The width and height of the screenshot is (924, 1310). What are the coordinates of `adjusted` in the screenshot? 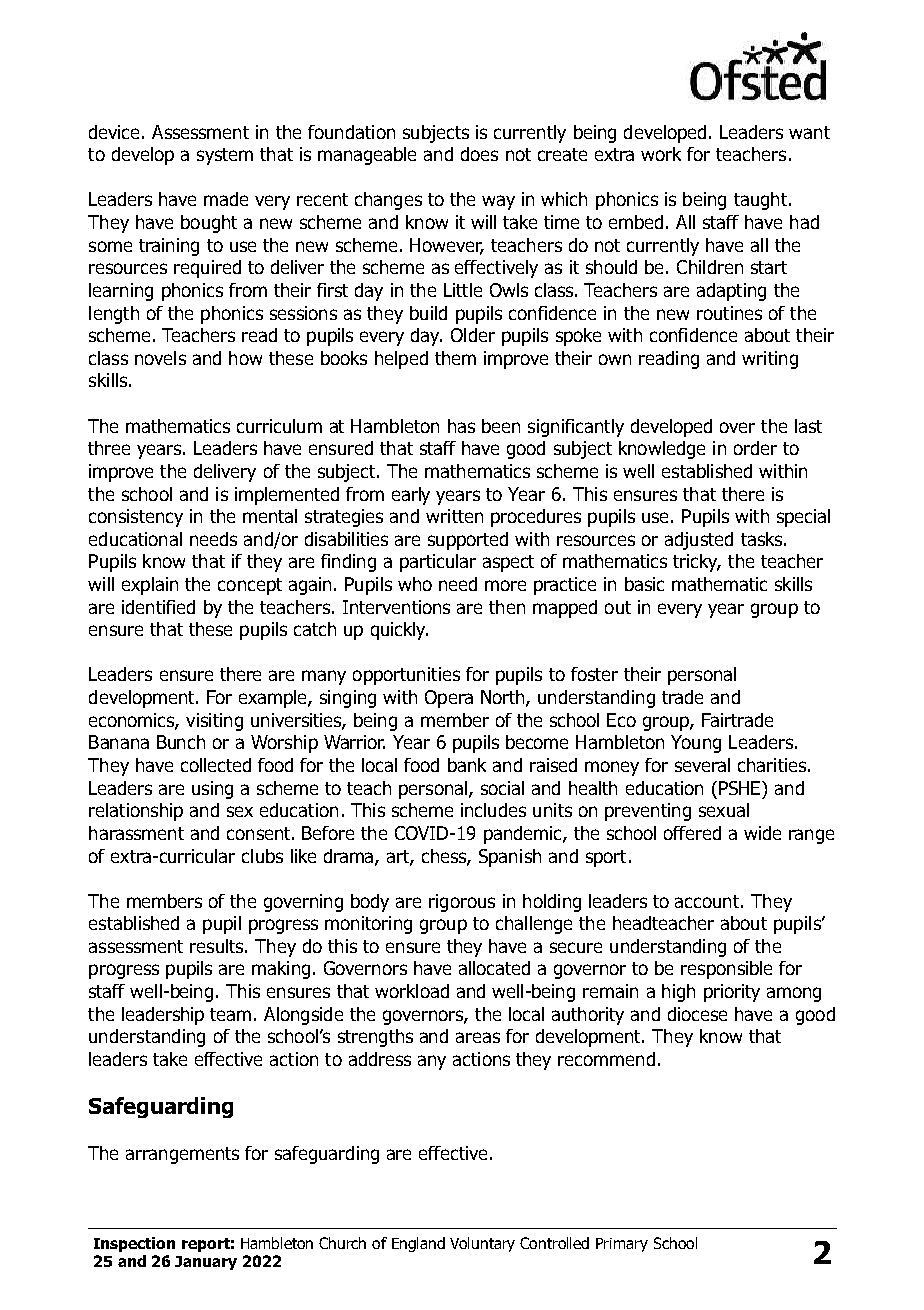 It's located at (699, 541).
